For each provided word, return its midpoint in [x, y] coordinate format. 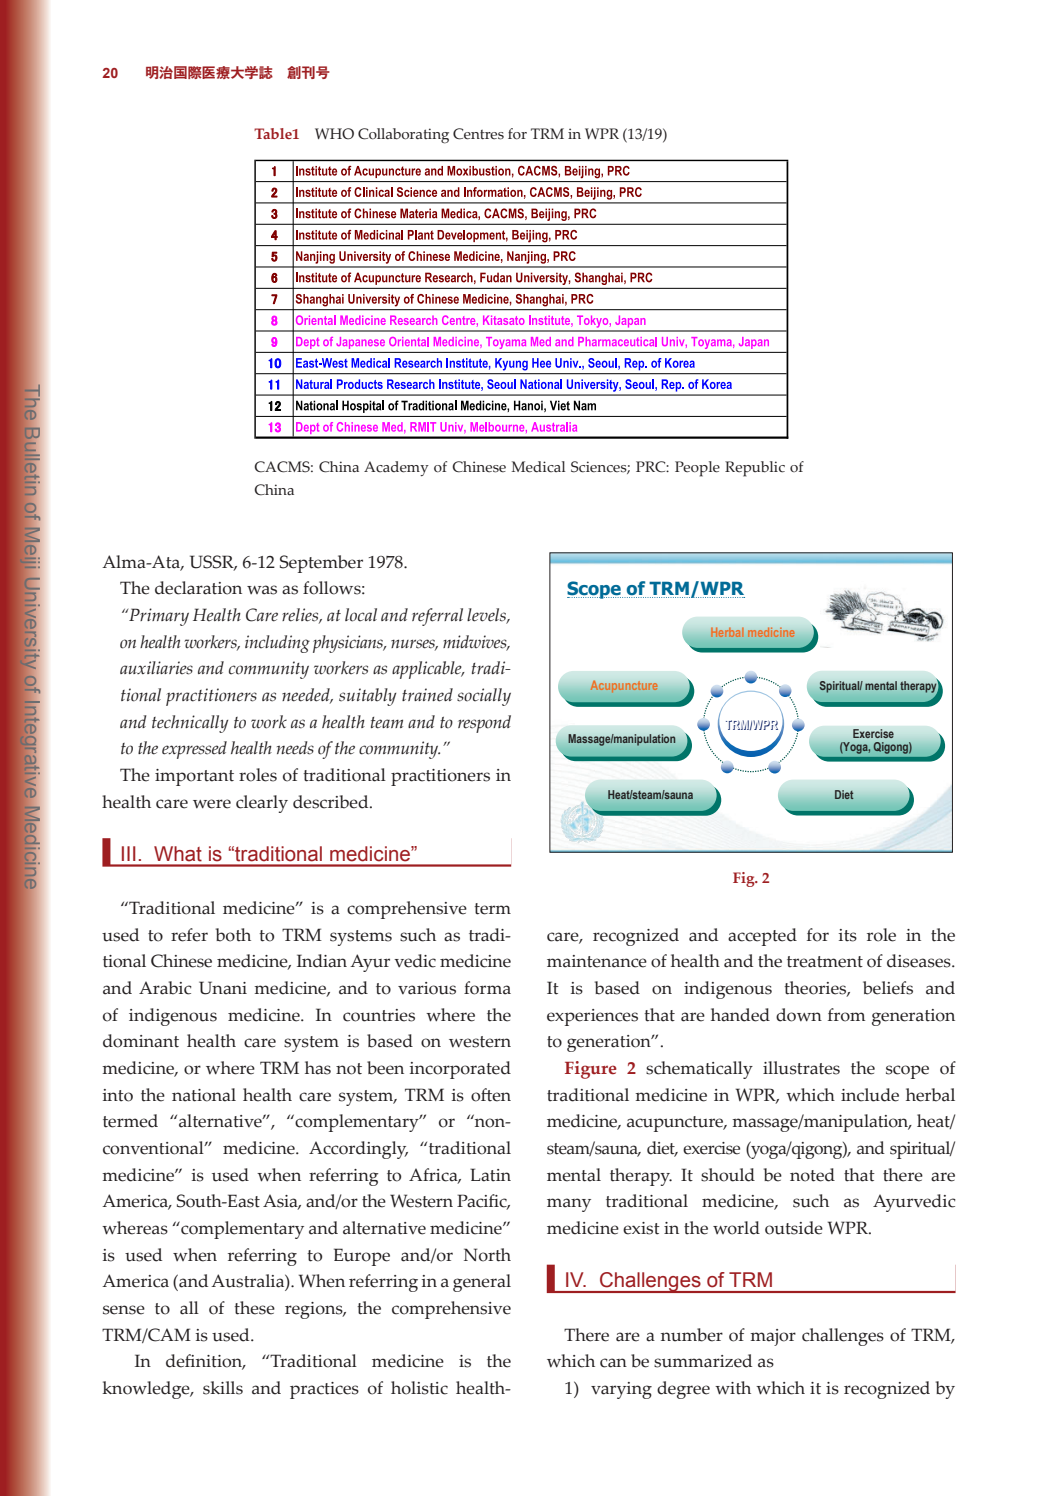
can [613, 1363]
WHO [334, 134]
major [773, 1337]
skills [223, 1388]
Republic [755, 469]
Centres [478, 134]
